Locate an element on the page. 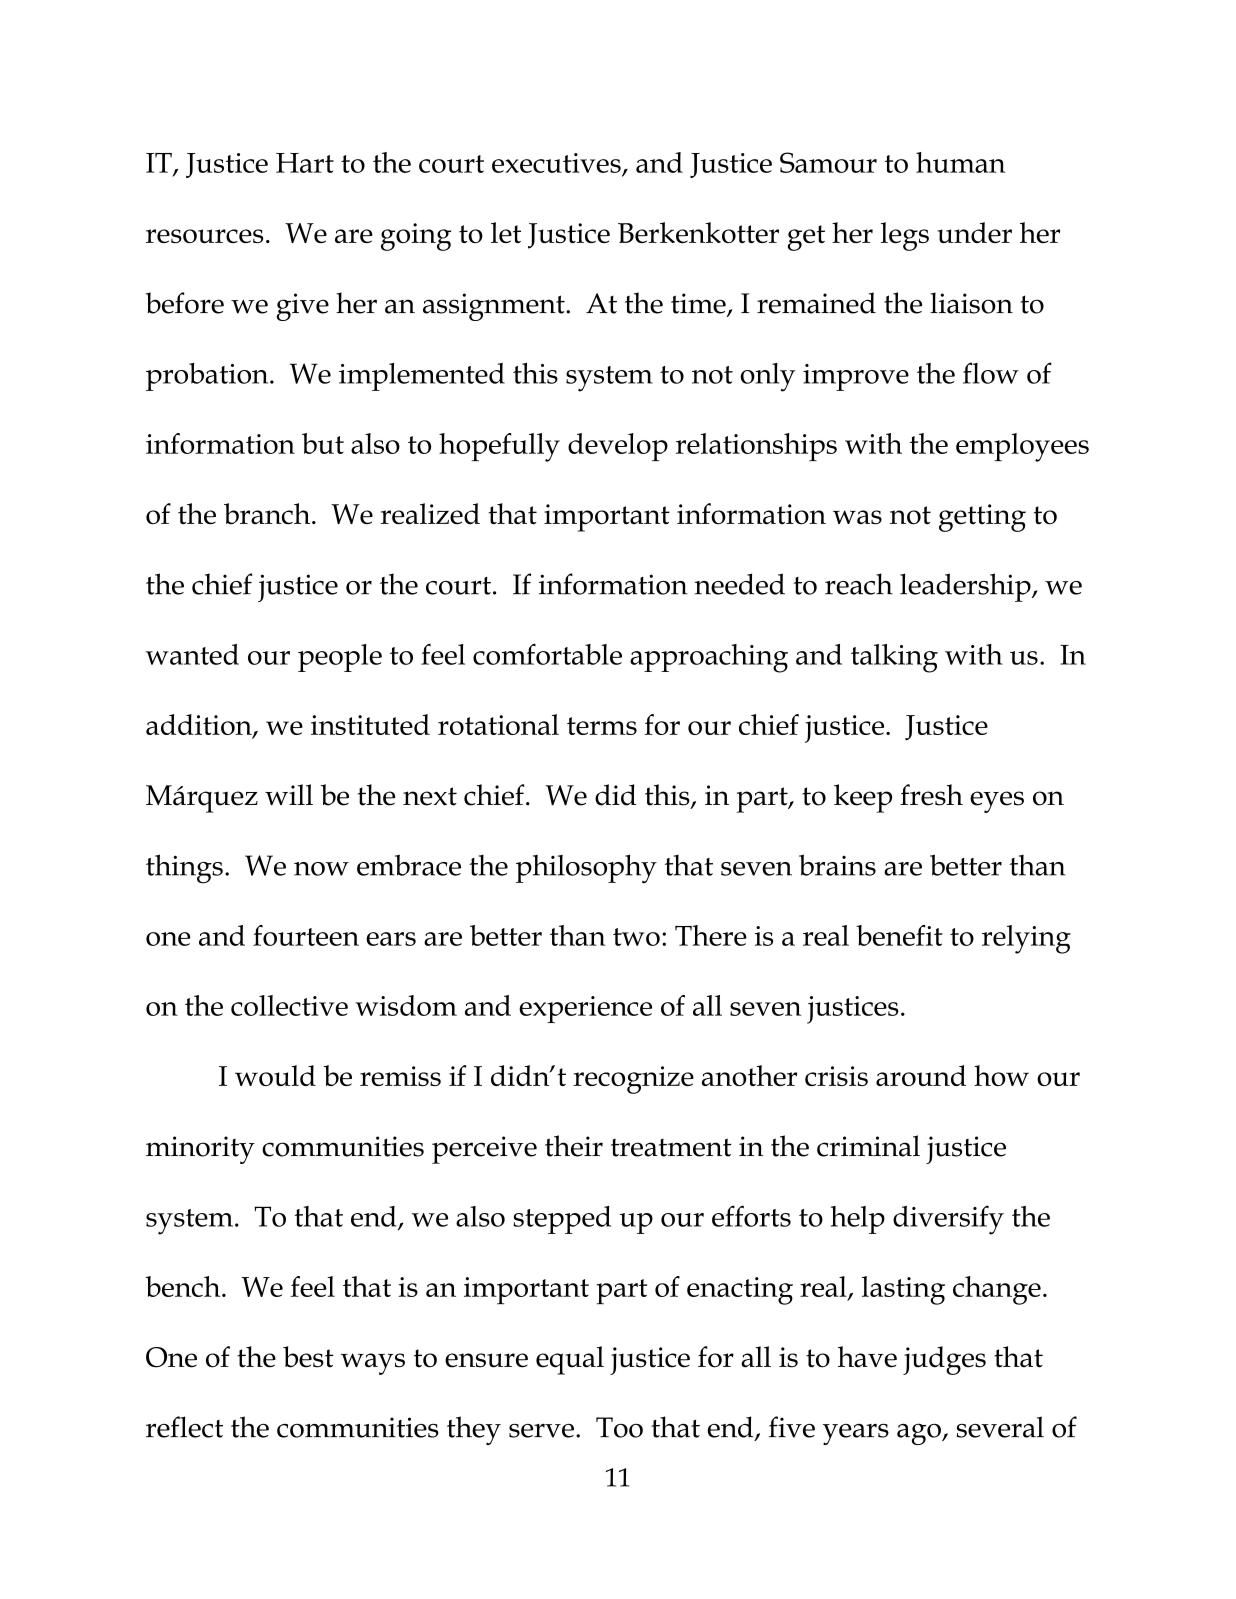 The width and height of the document is (1236, 1599). legs is located at coordinates (905, 236).
